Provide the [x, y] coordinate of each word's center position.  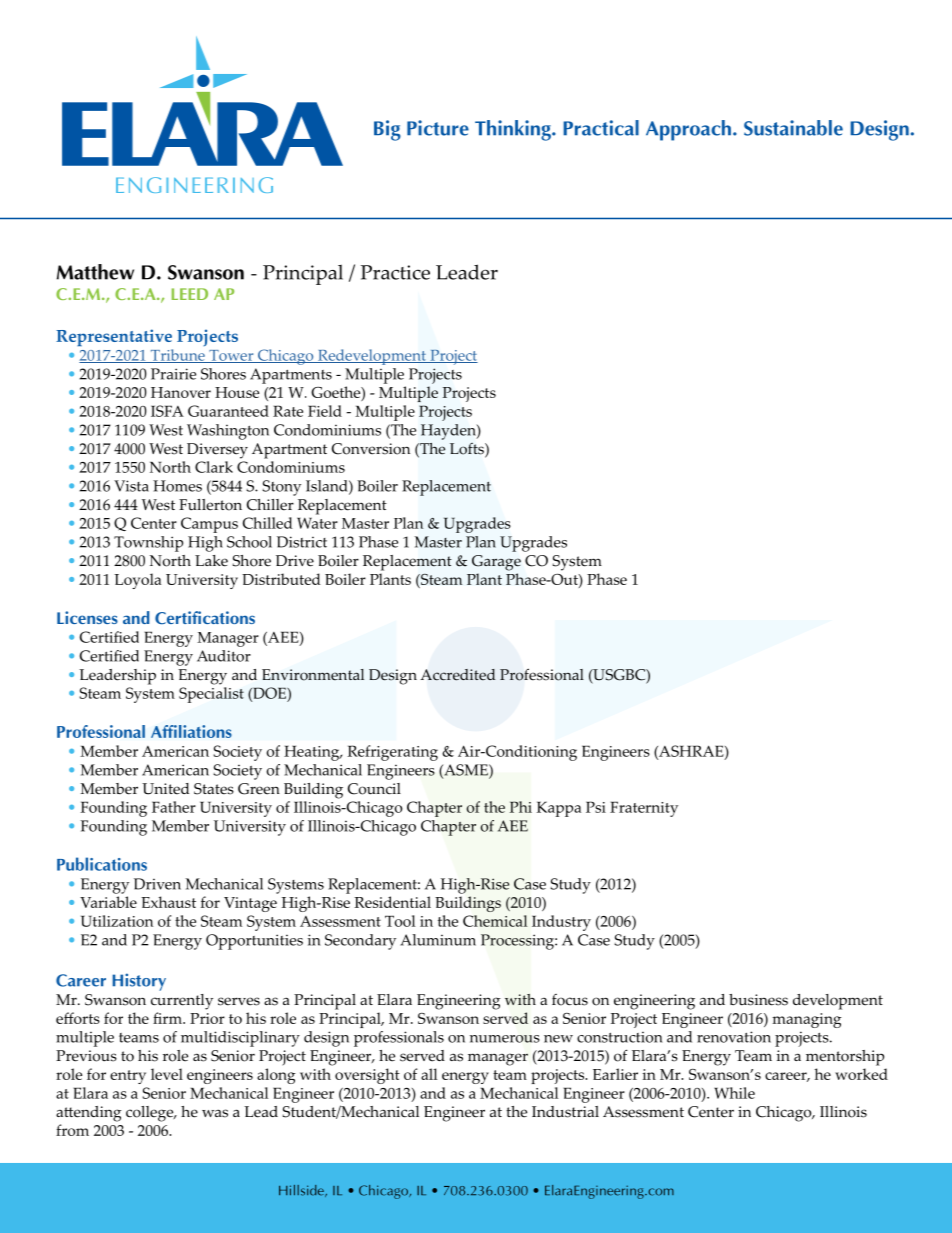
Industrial [565, 1112]
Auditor [224, 656]
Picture [438, 128]
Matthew [95, 272]
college [151, 1114]
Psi [596, 807]
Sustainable [793, 128]
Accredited [458, 675]
